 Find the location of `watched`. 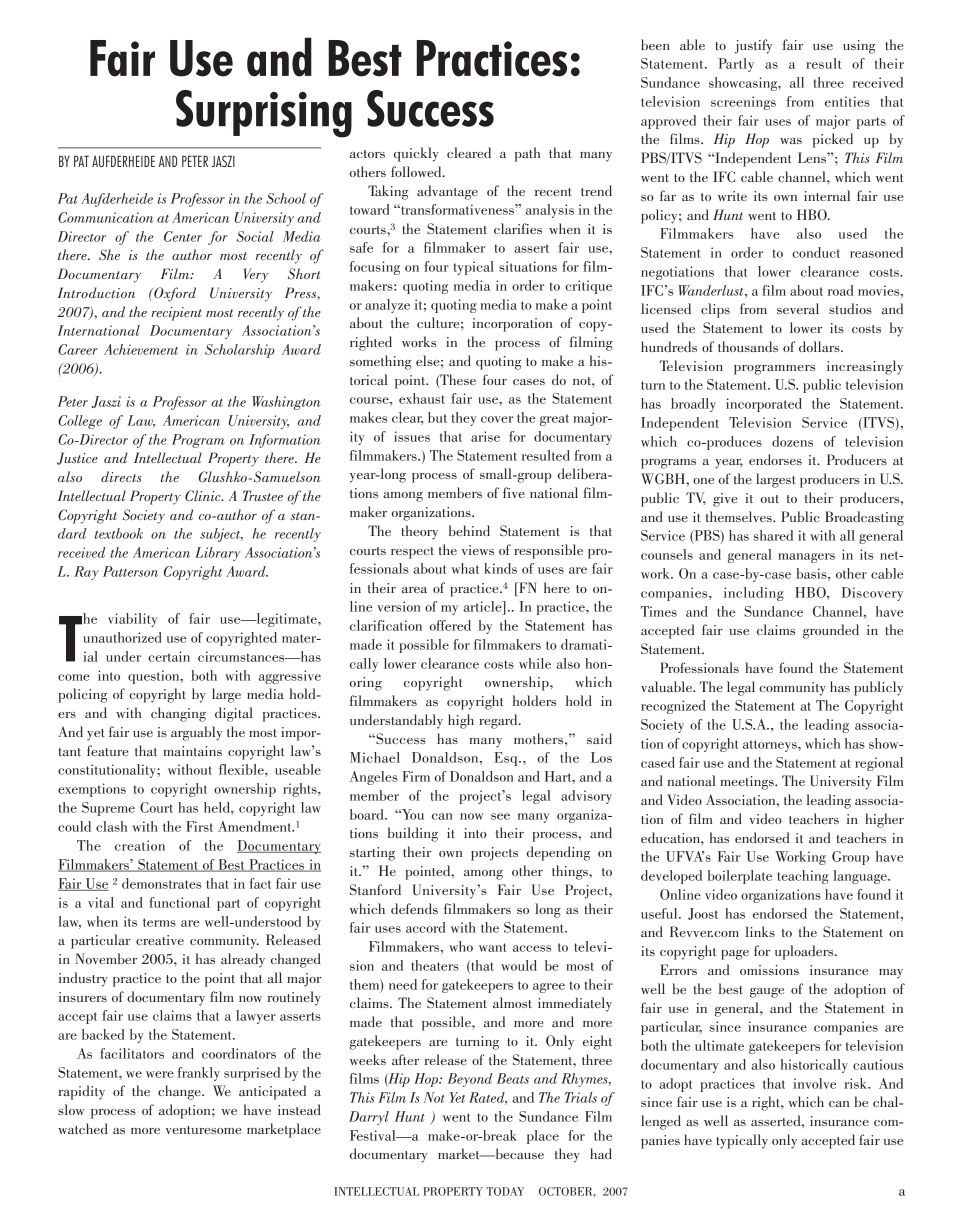

watched is located at coordinates (83, 1128).
